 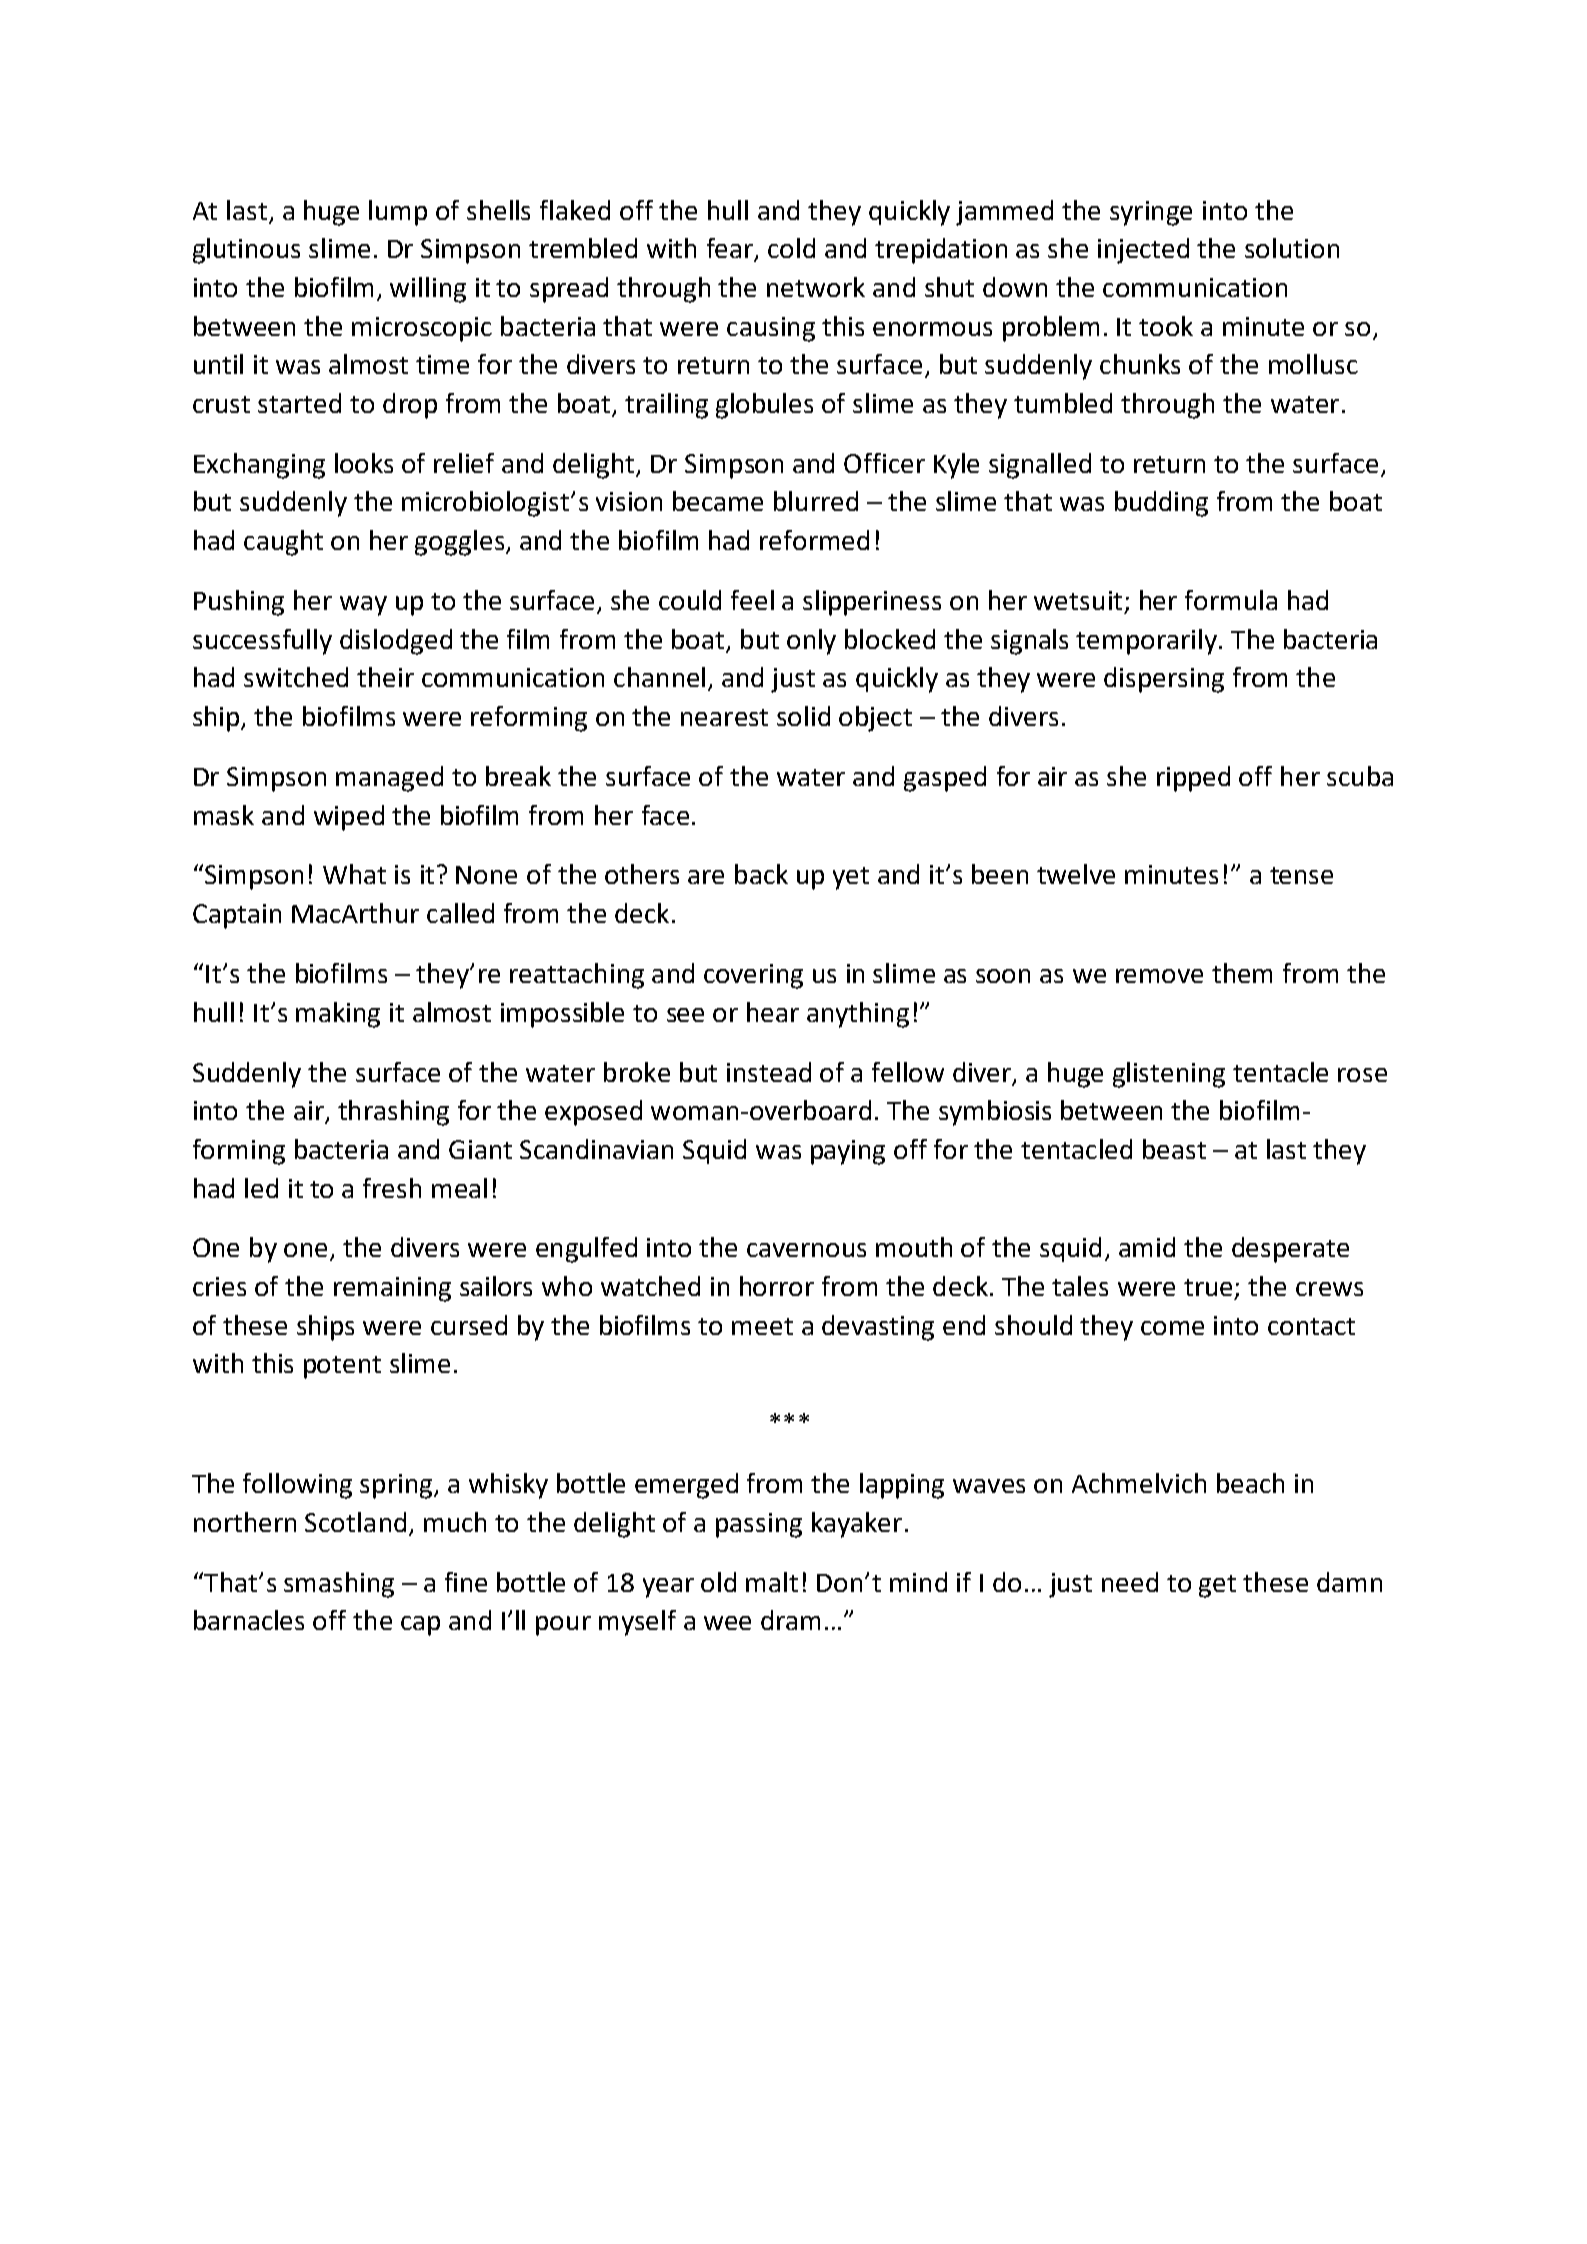 What do you see at coordinates (761, 874) in the screenshot?
I see `back` at bounding box center [761, 874].
